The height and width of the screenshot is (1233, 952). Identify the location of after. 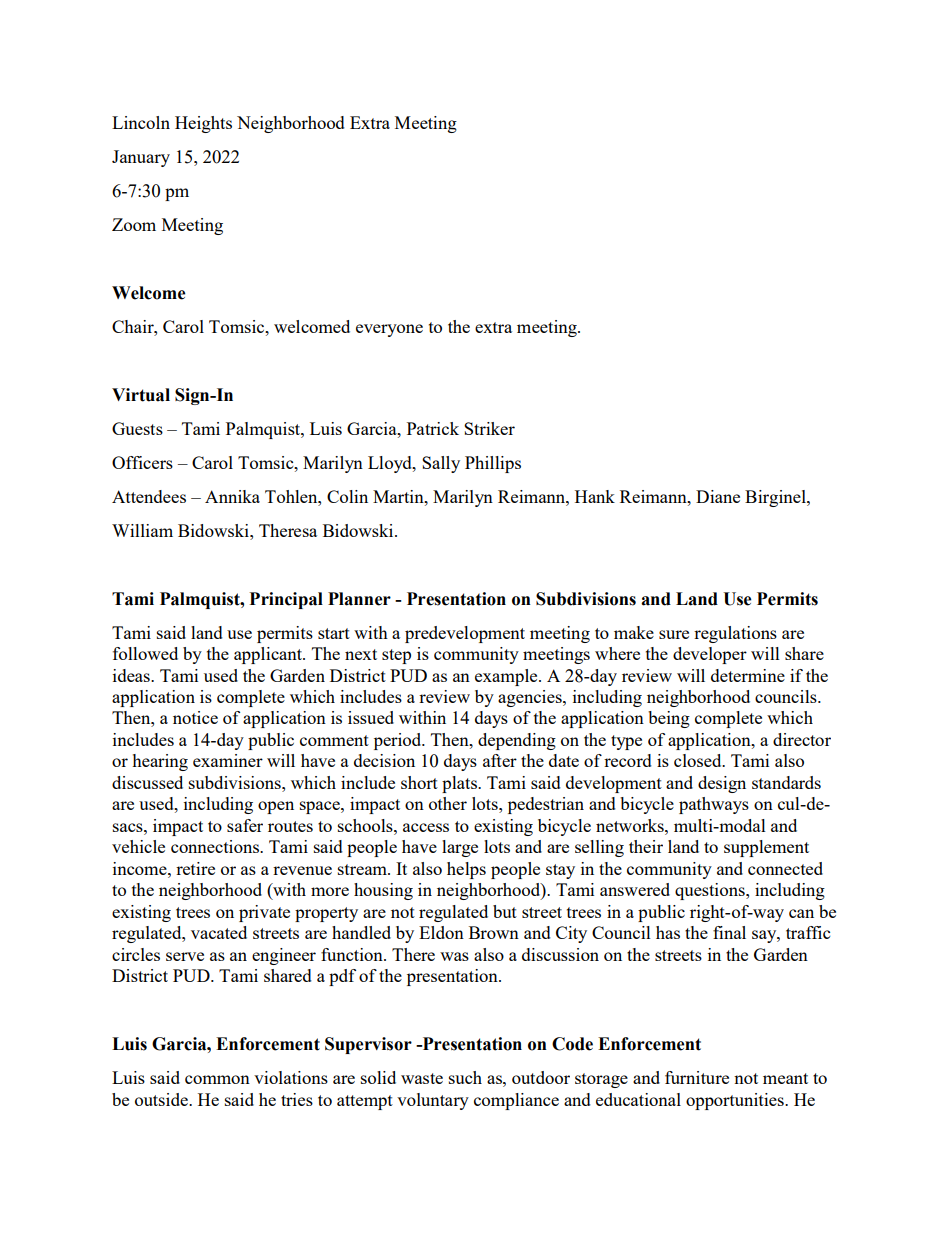
(500, 760).
